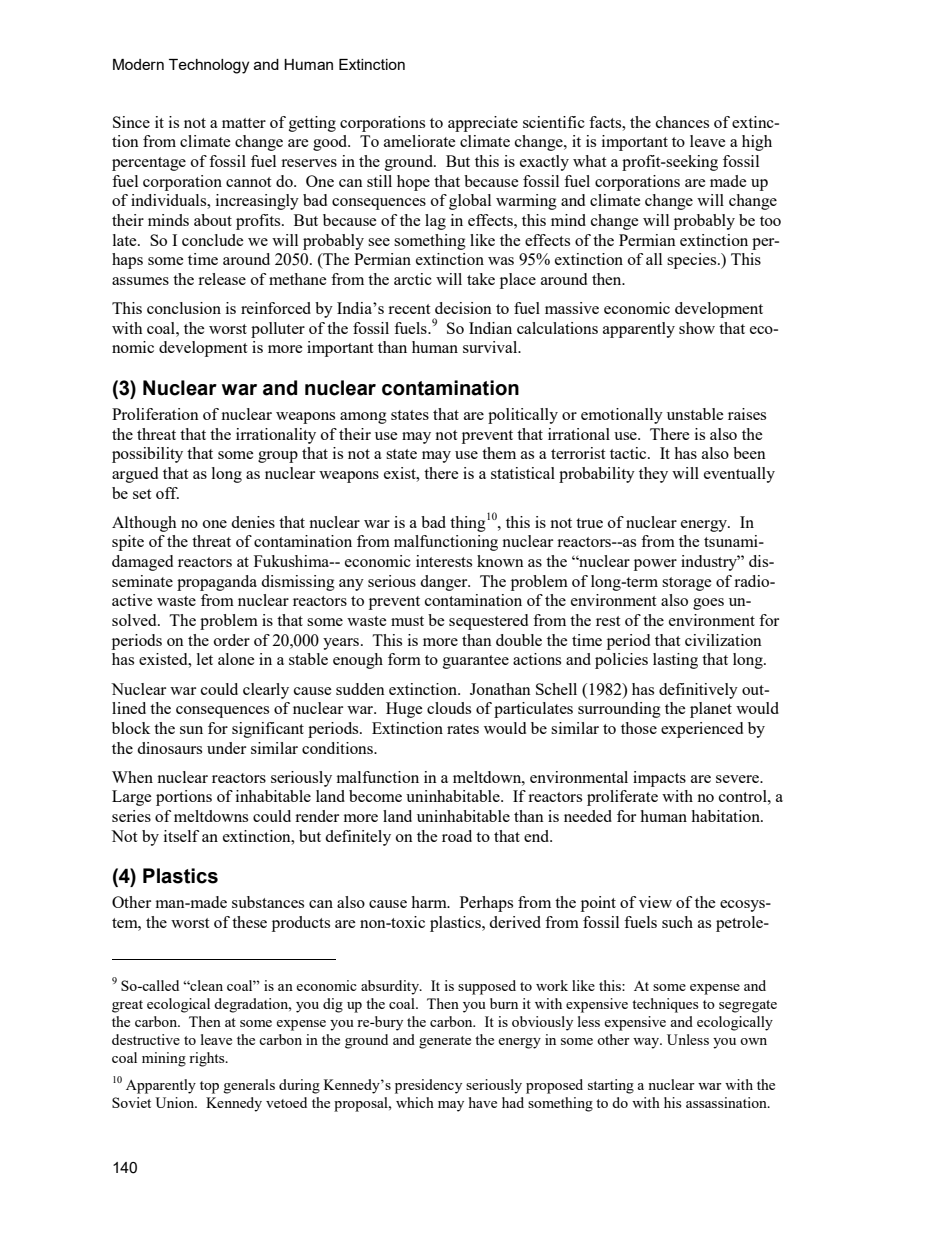 The height and width of the screenshot is (1233, 952). I want to click on way, so click(647, 1043).
